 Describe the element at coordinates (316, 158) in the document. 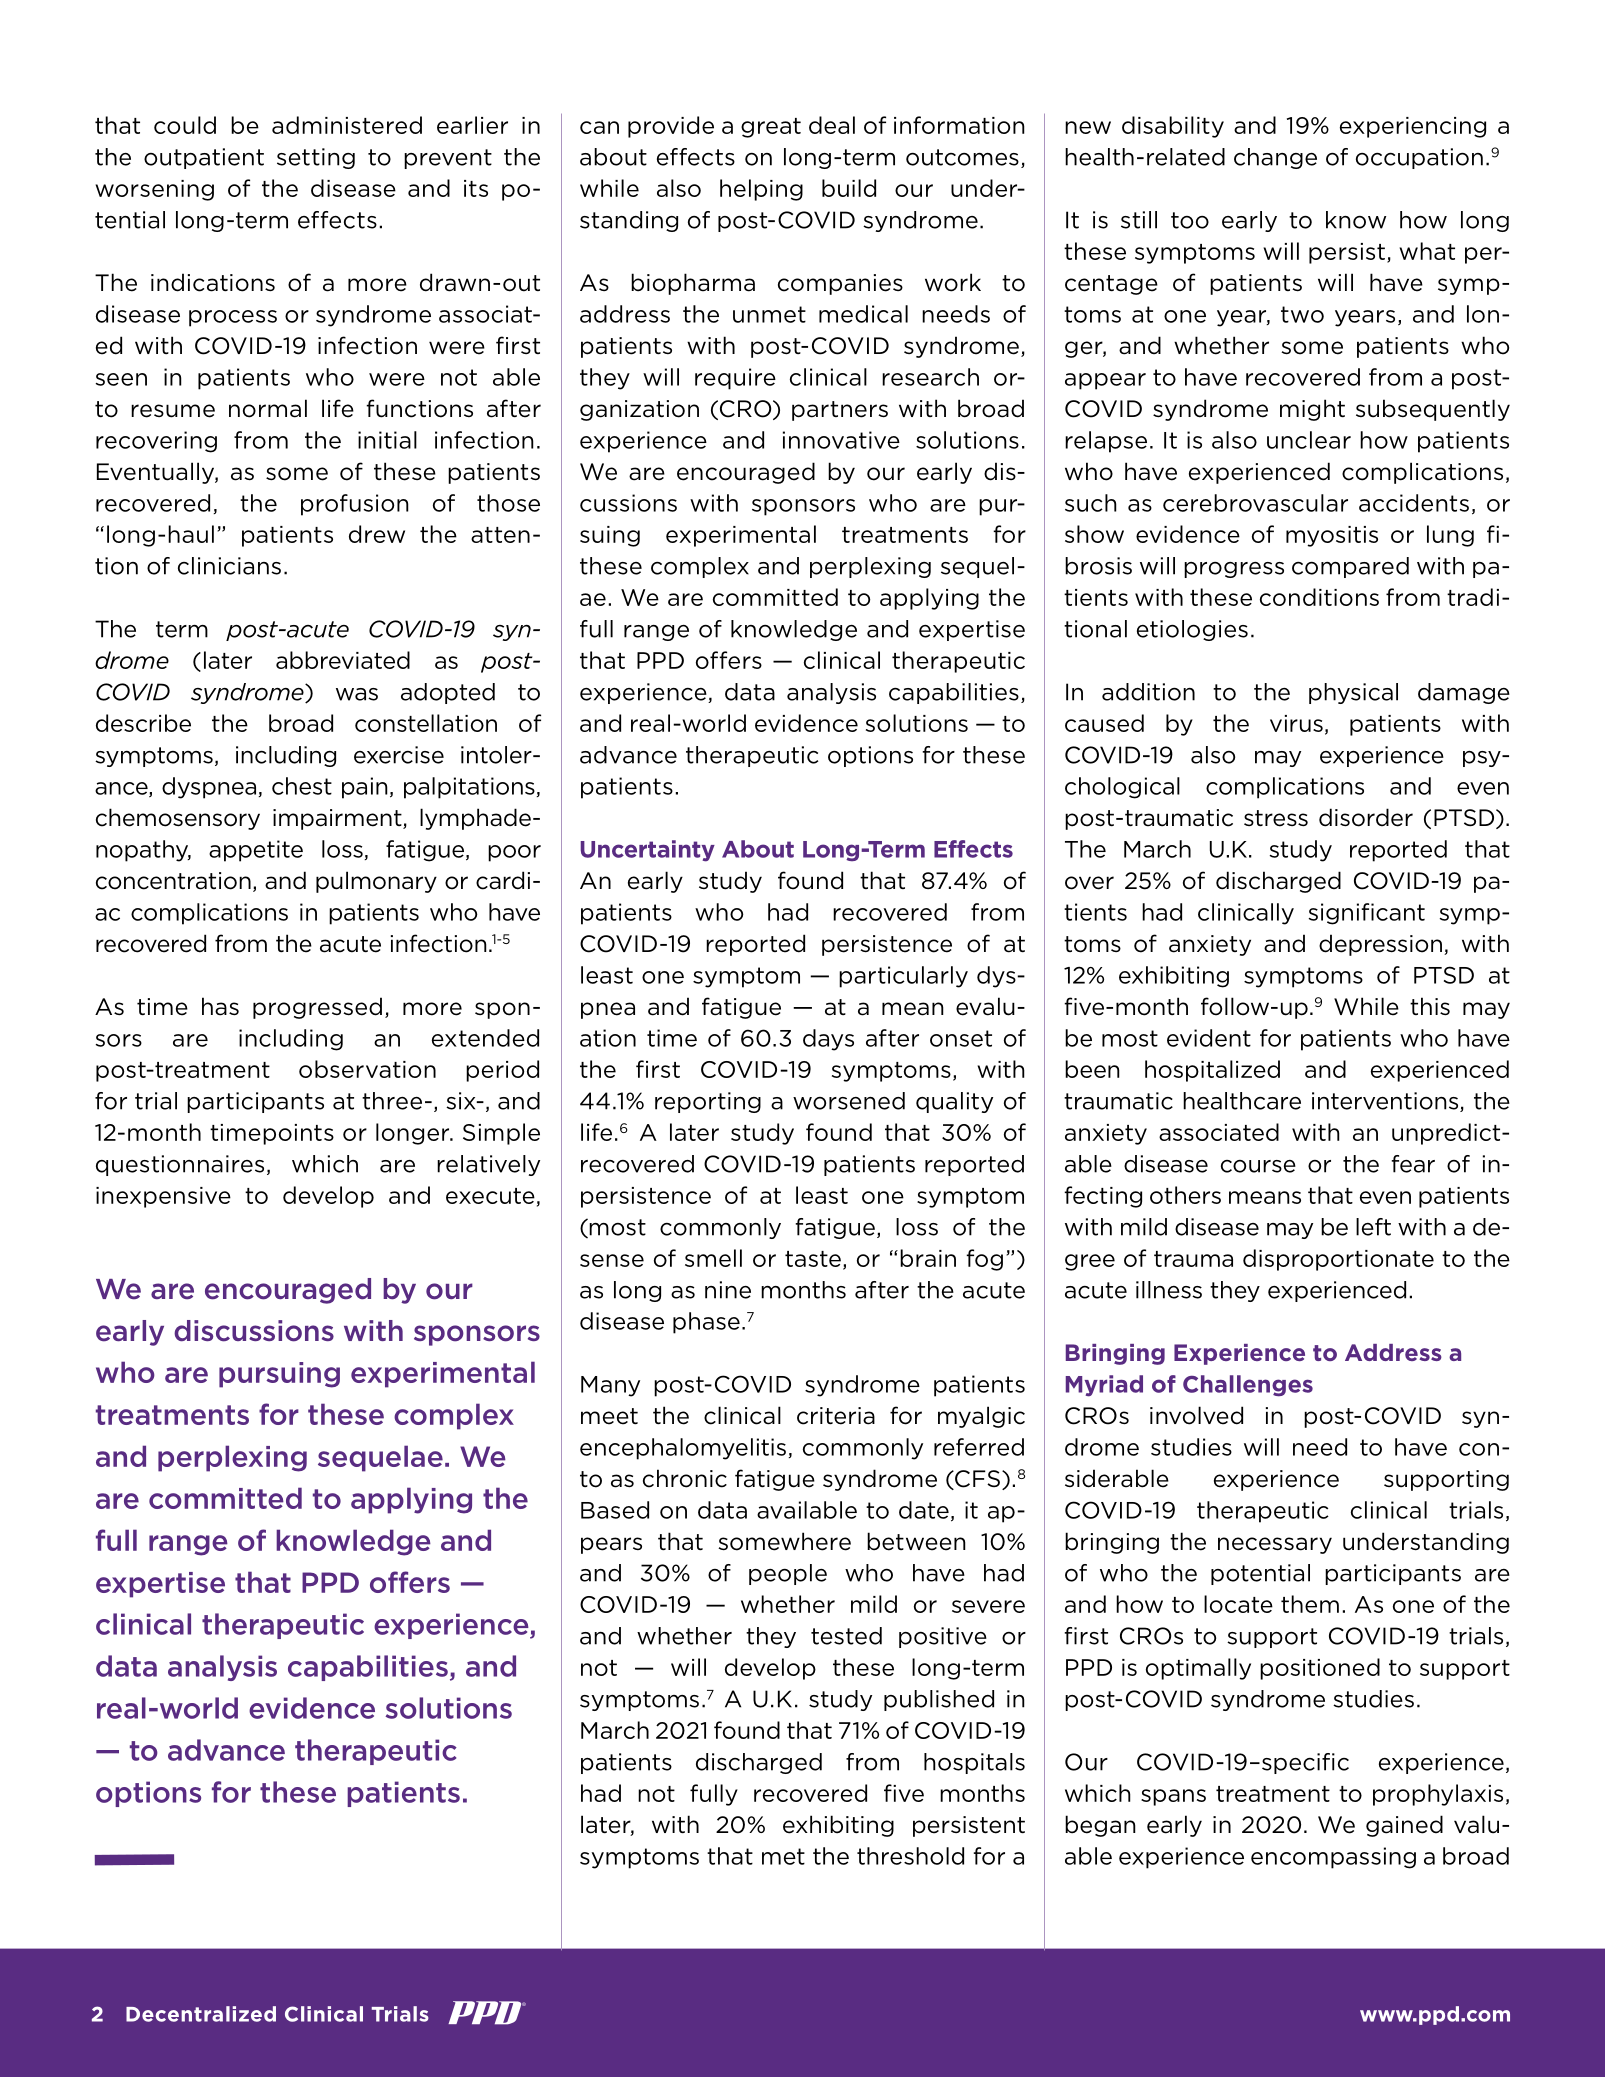

I see `setting` at that location.
